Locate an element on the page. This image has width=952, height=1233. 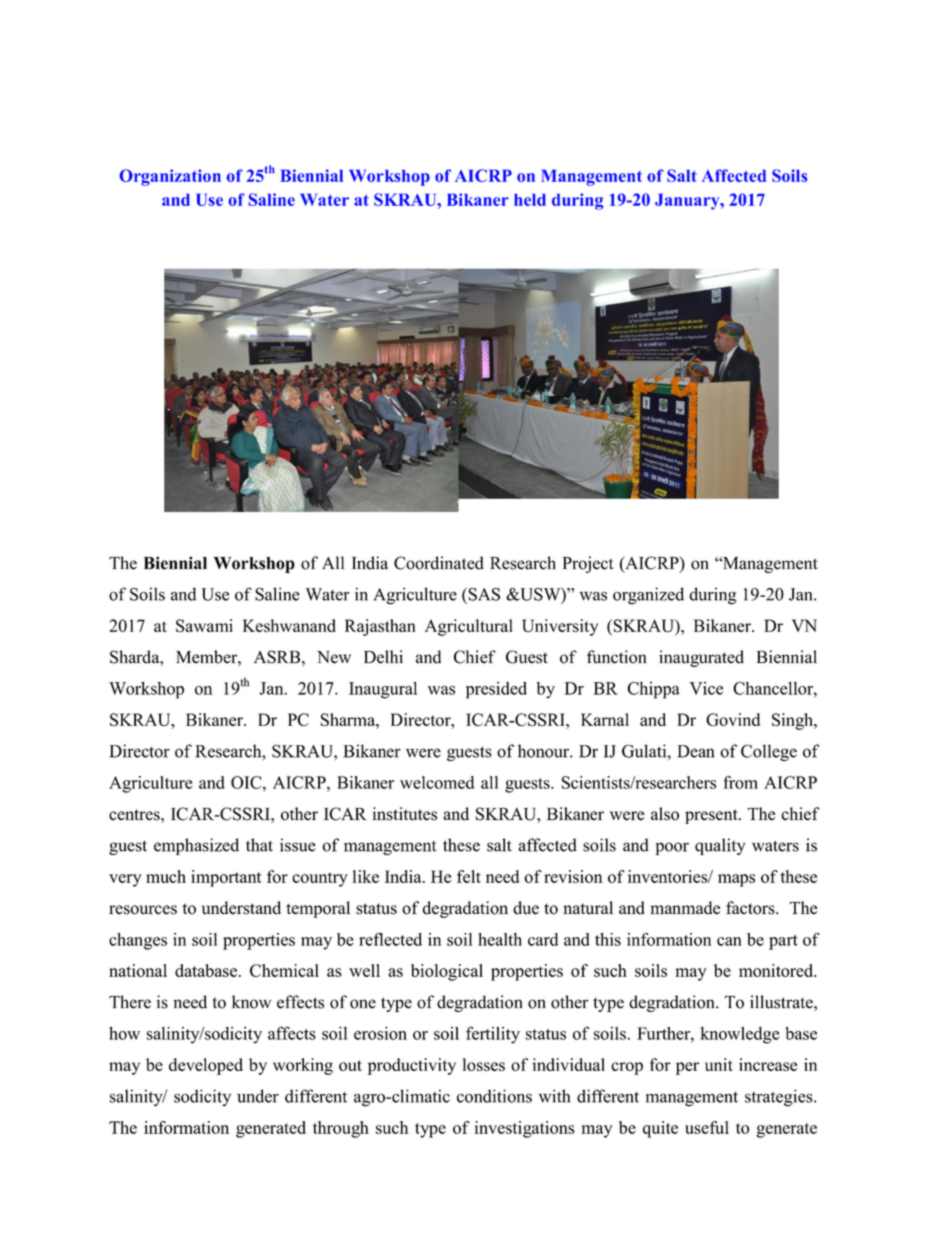
held is located at coordinates (530, 200).
